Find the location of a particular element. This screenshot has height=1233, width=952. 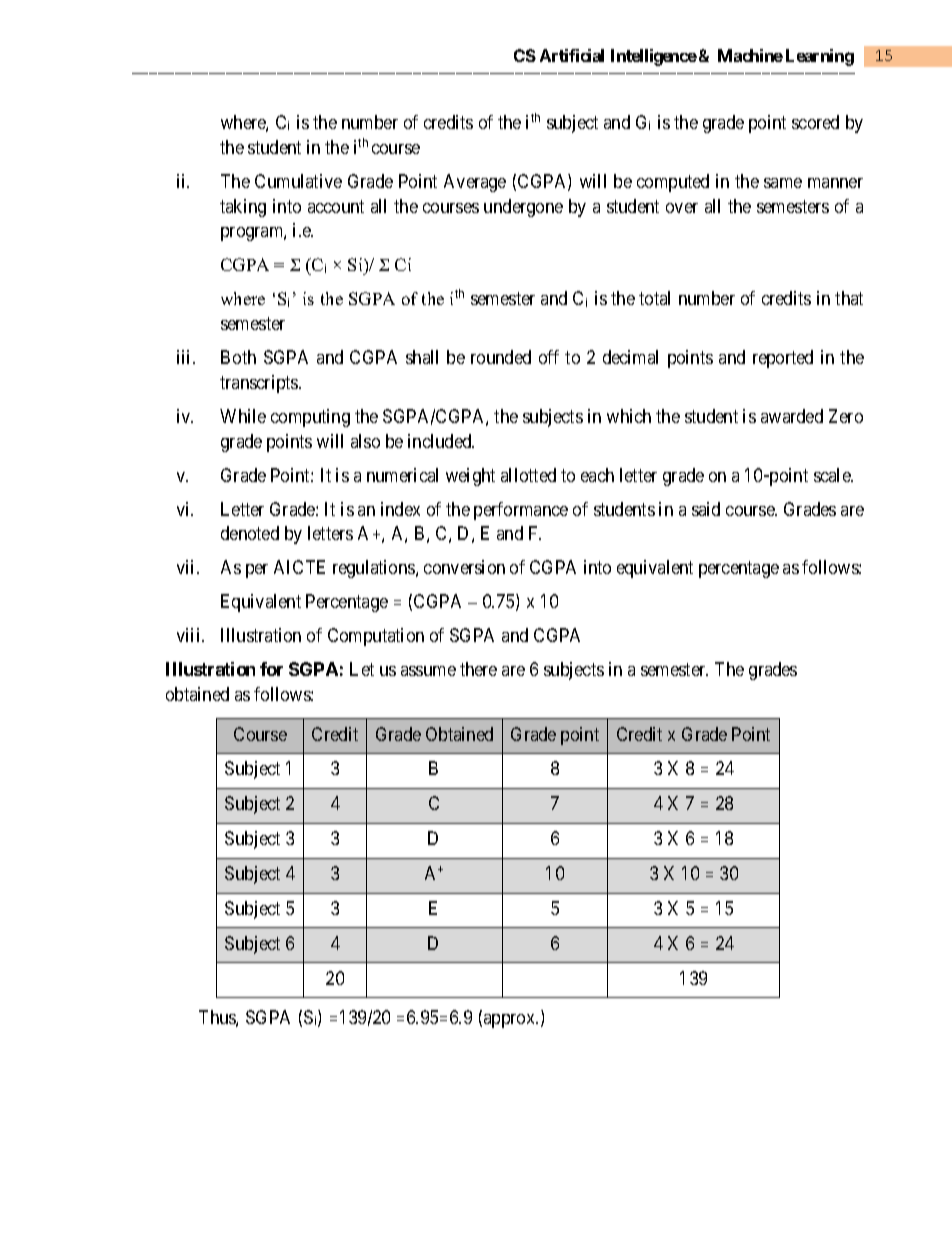

Cumulative is located at coordinates (298, 181).
